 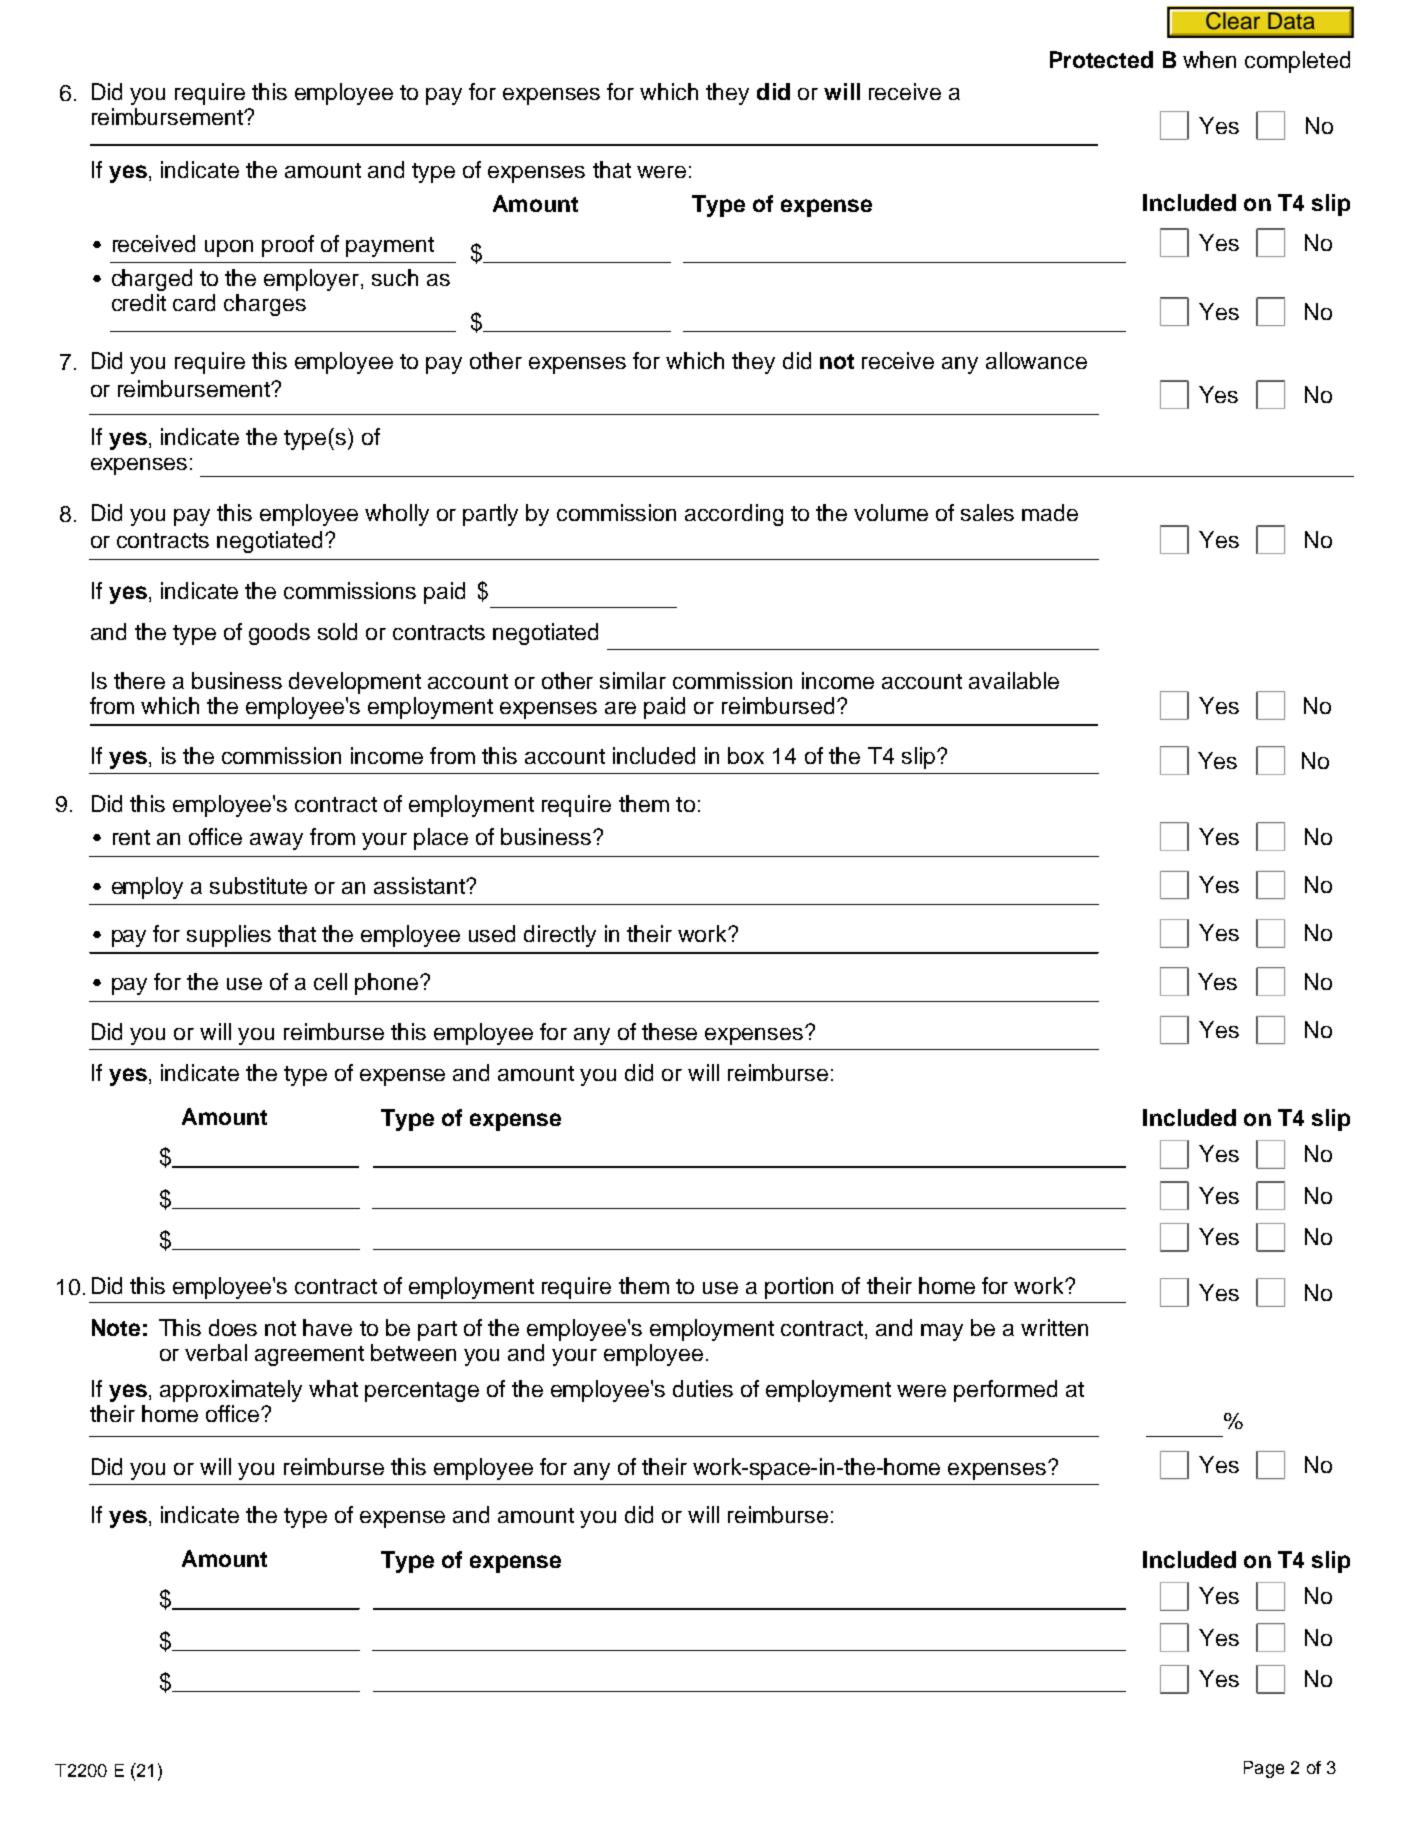 What do you see at coordinates (288, 246) in the screenshot?
I see `proof` at bounding box center [288, 246].
